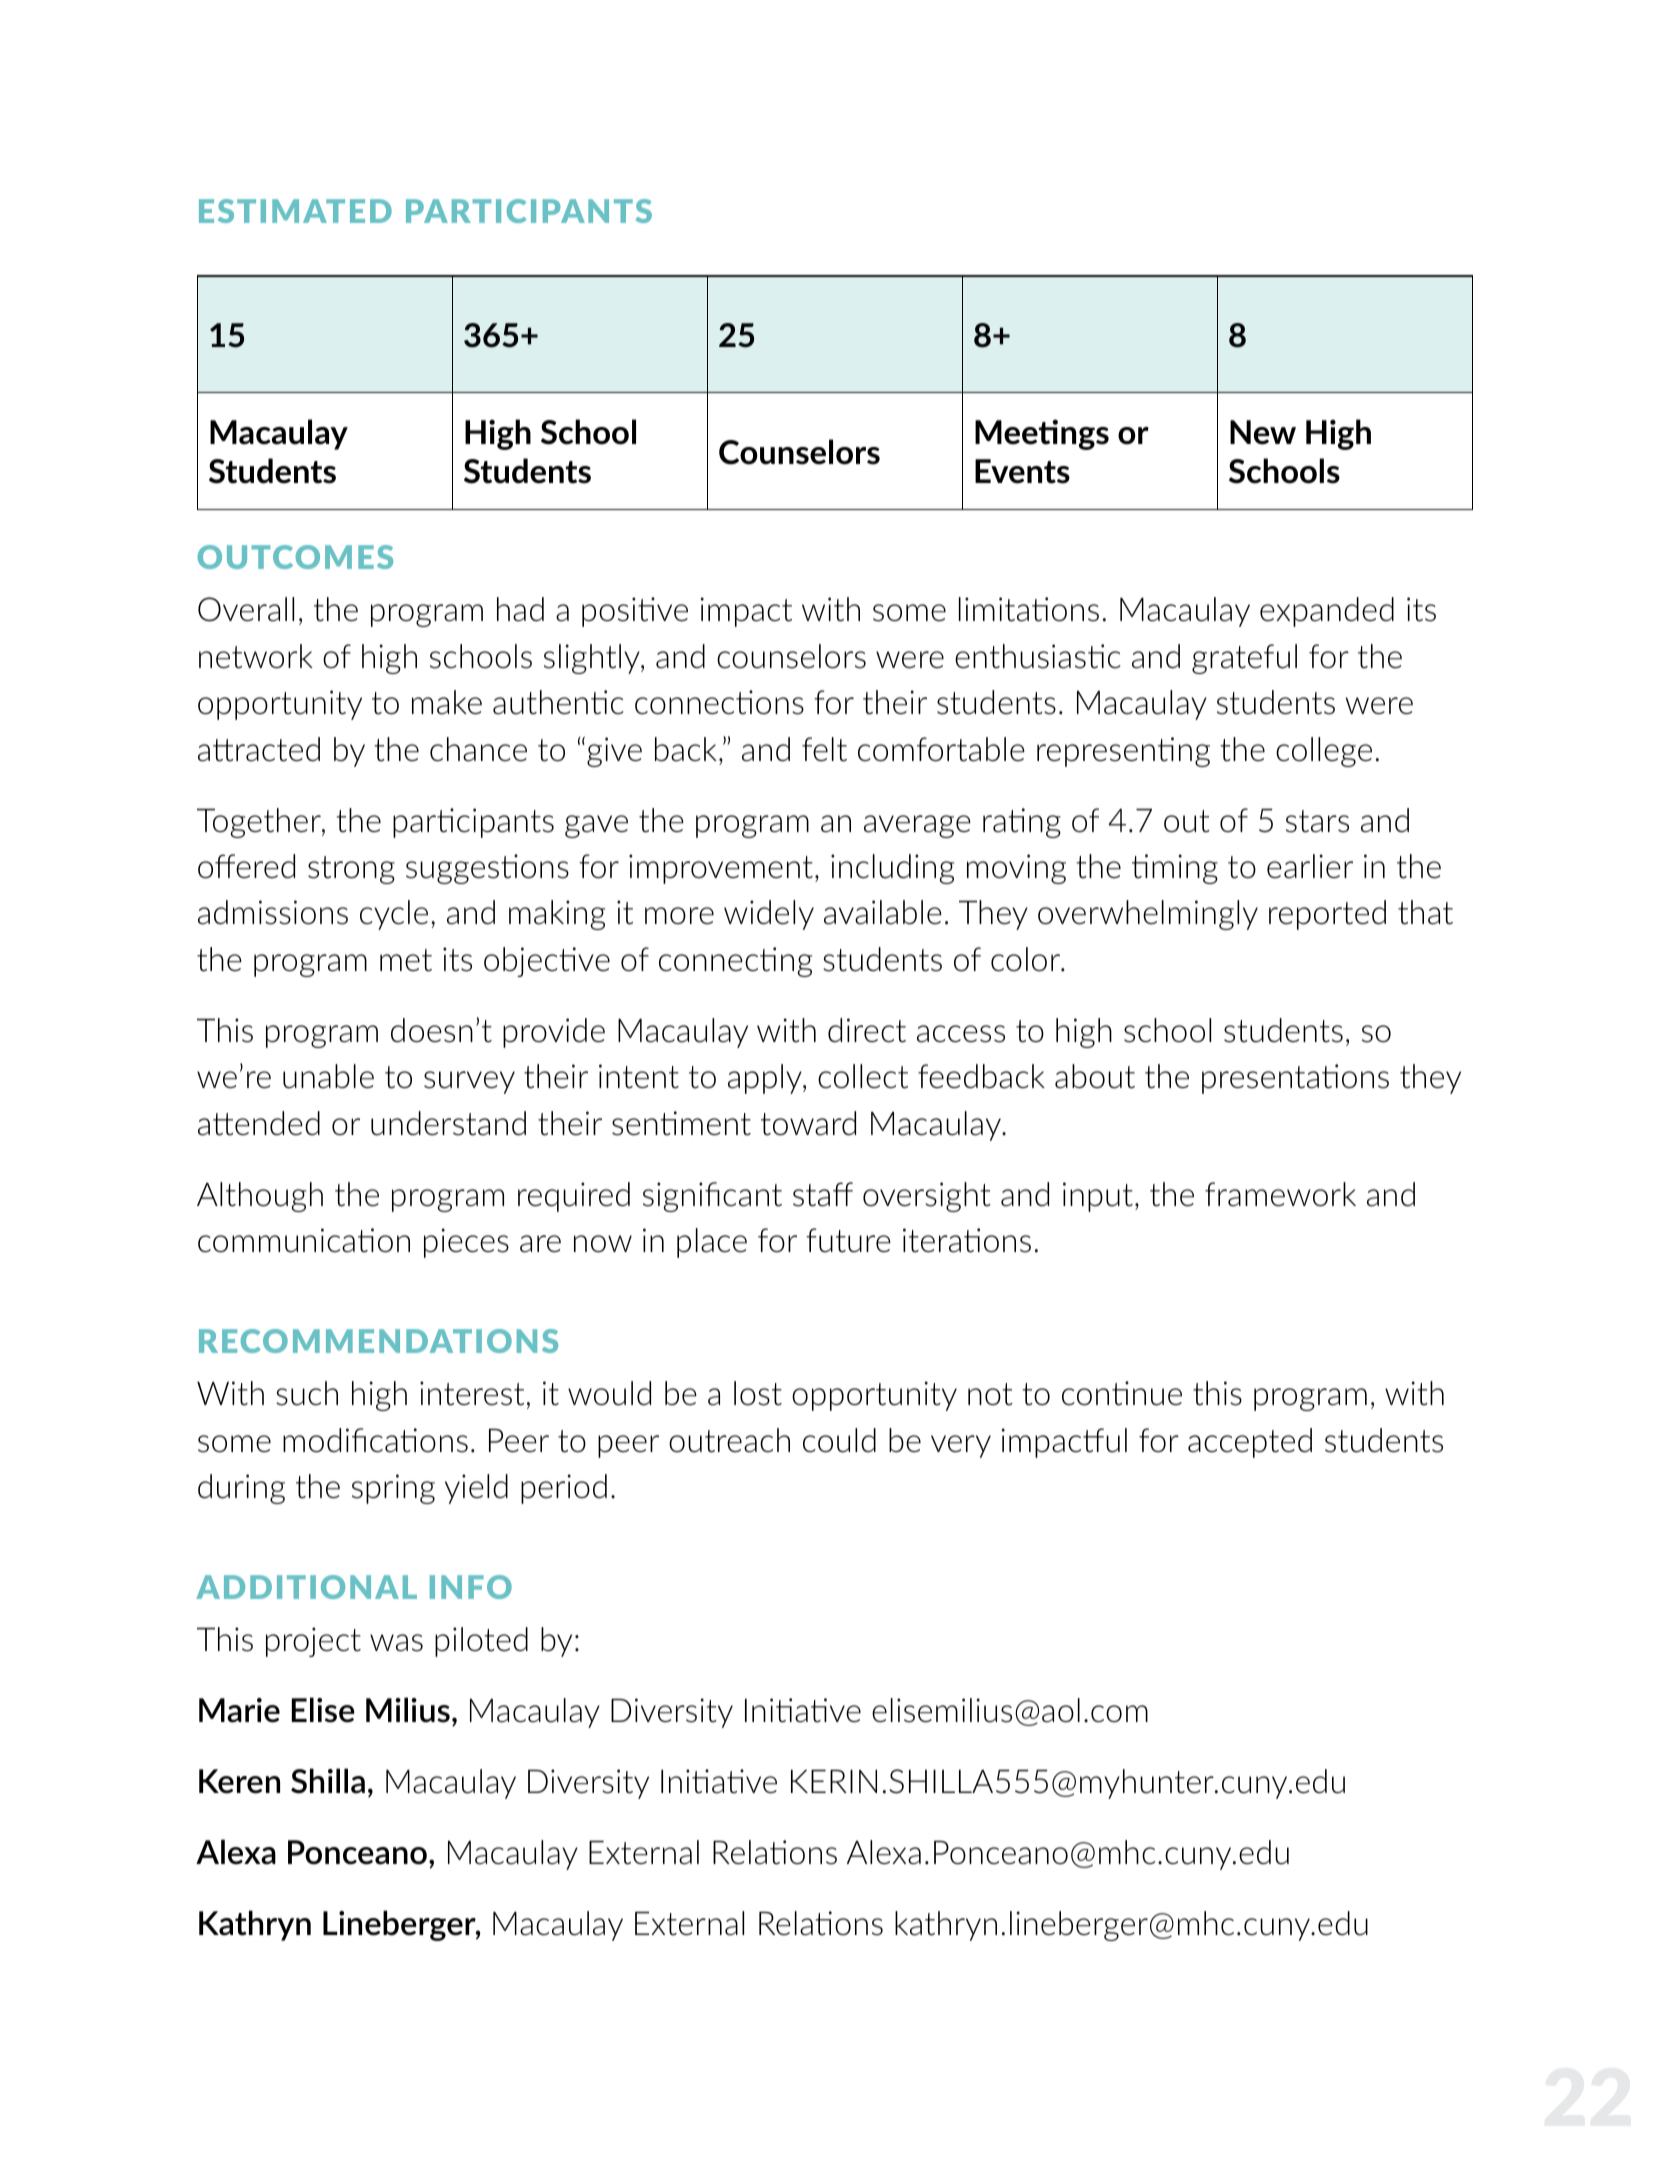  Describe the element at coordinates (1280, 1194) in the document. I see `framework` at that location.
